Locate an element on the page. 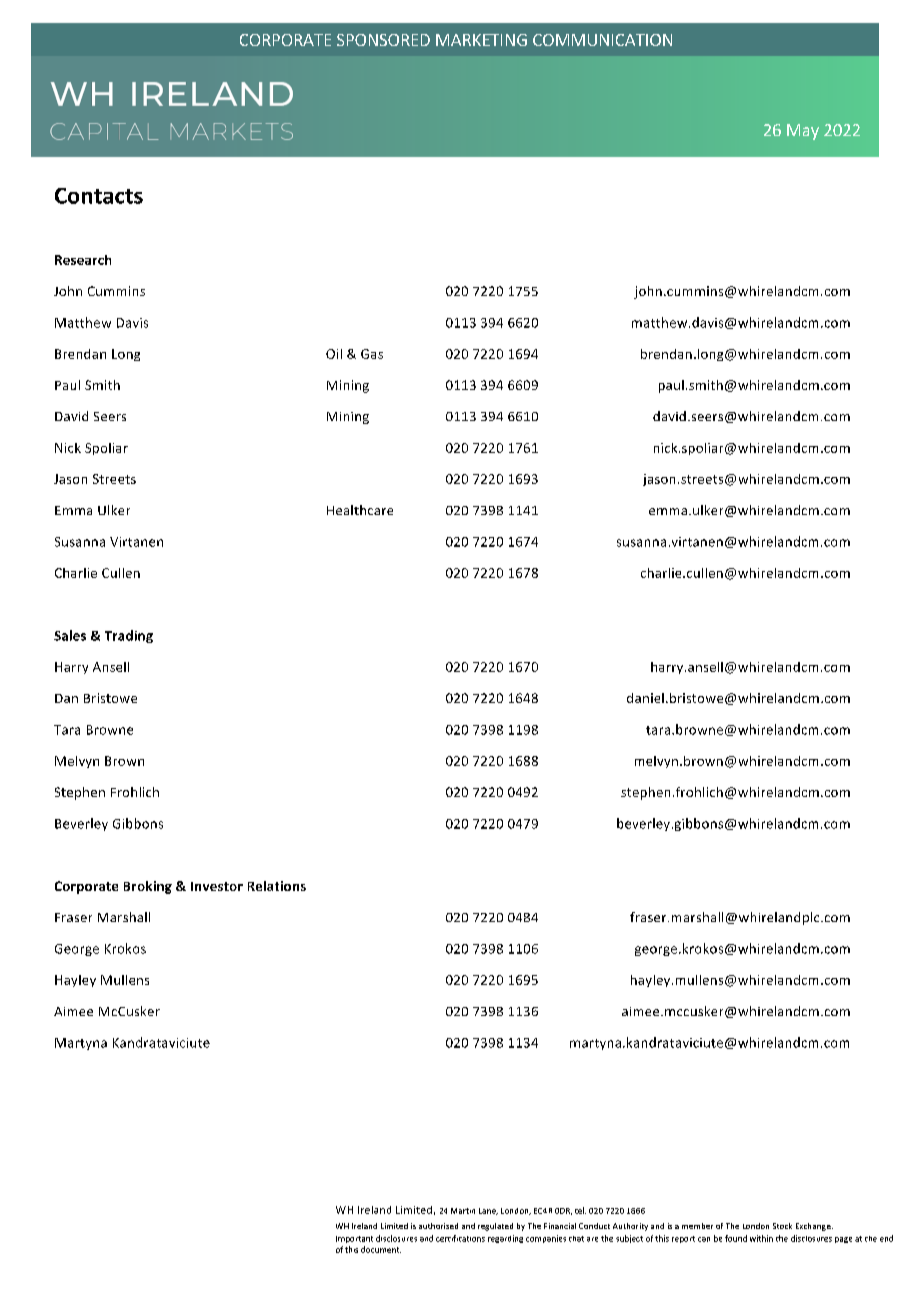 Image resolution: width=924 pixels, height=1308 pixels. Martin is located at coordinates (463, 1211).
